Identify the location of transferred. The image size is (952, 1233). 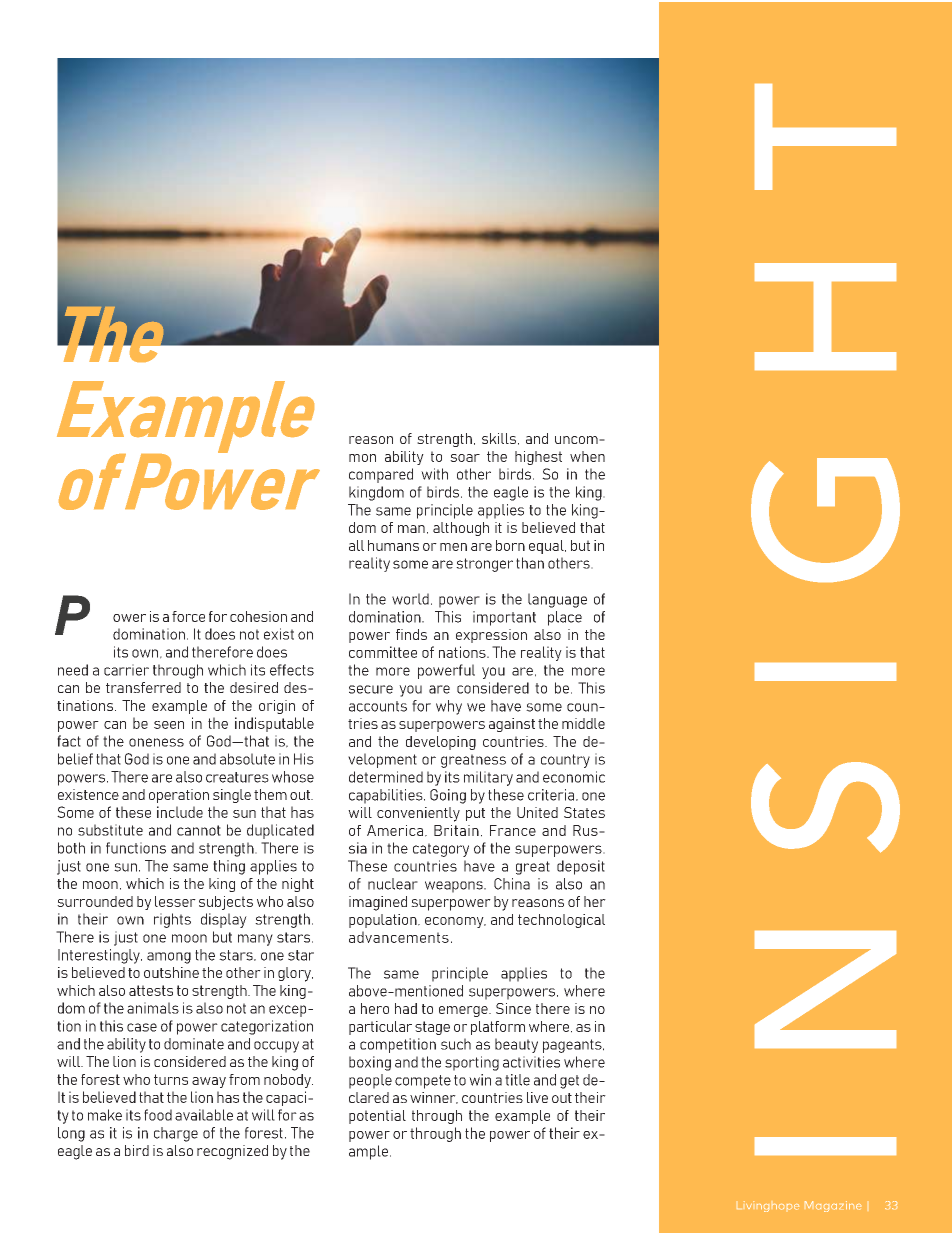
(143, 687).
